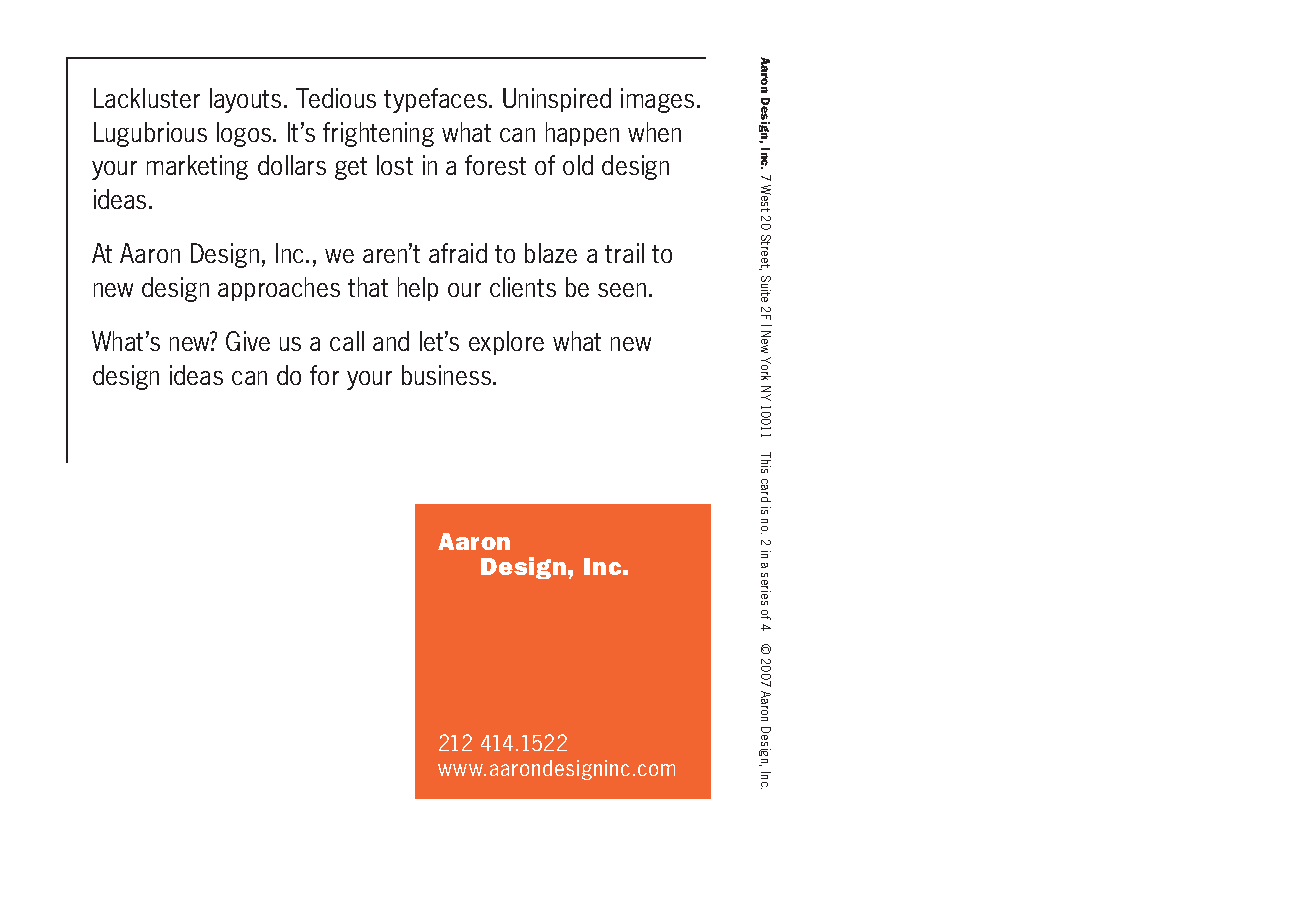 This document has width=1302, height=924. Describe the element at coordinates (395, 165) in the document. I see `lost` at that location.
